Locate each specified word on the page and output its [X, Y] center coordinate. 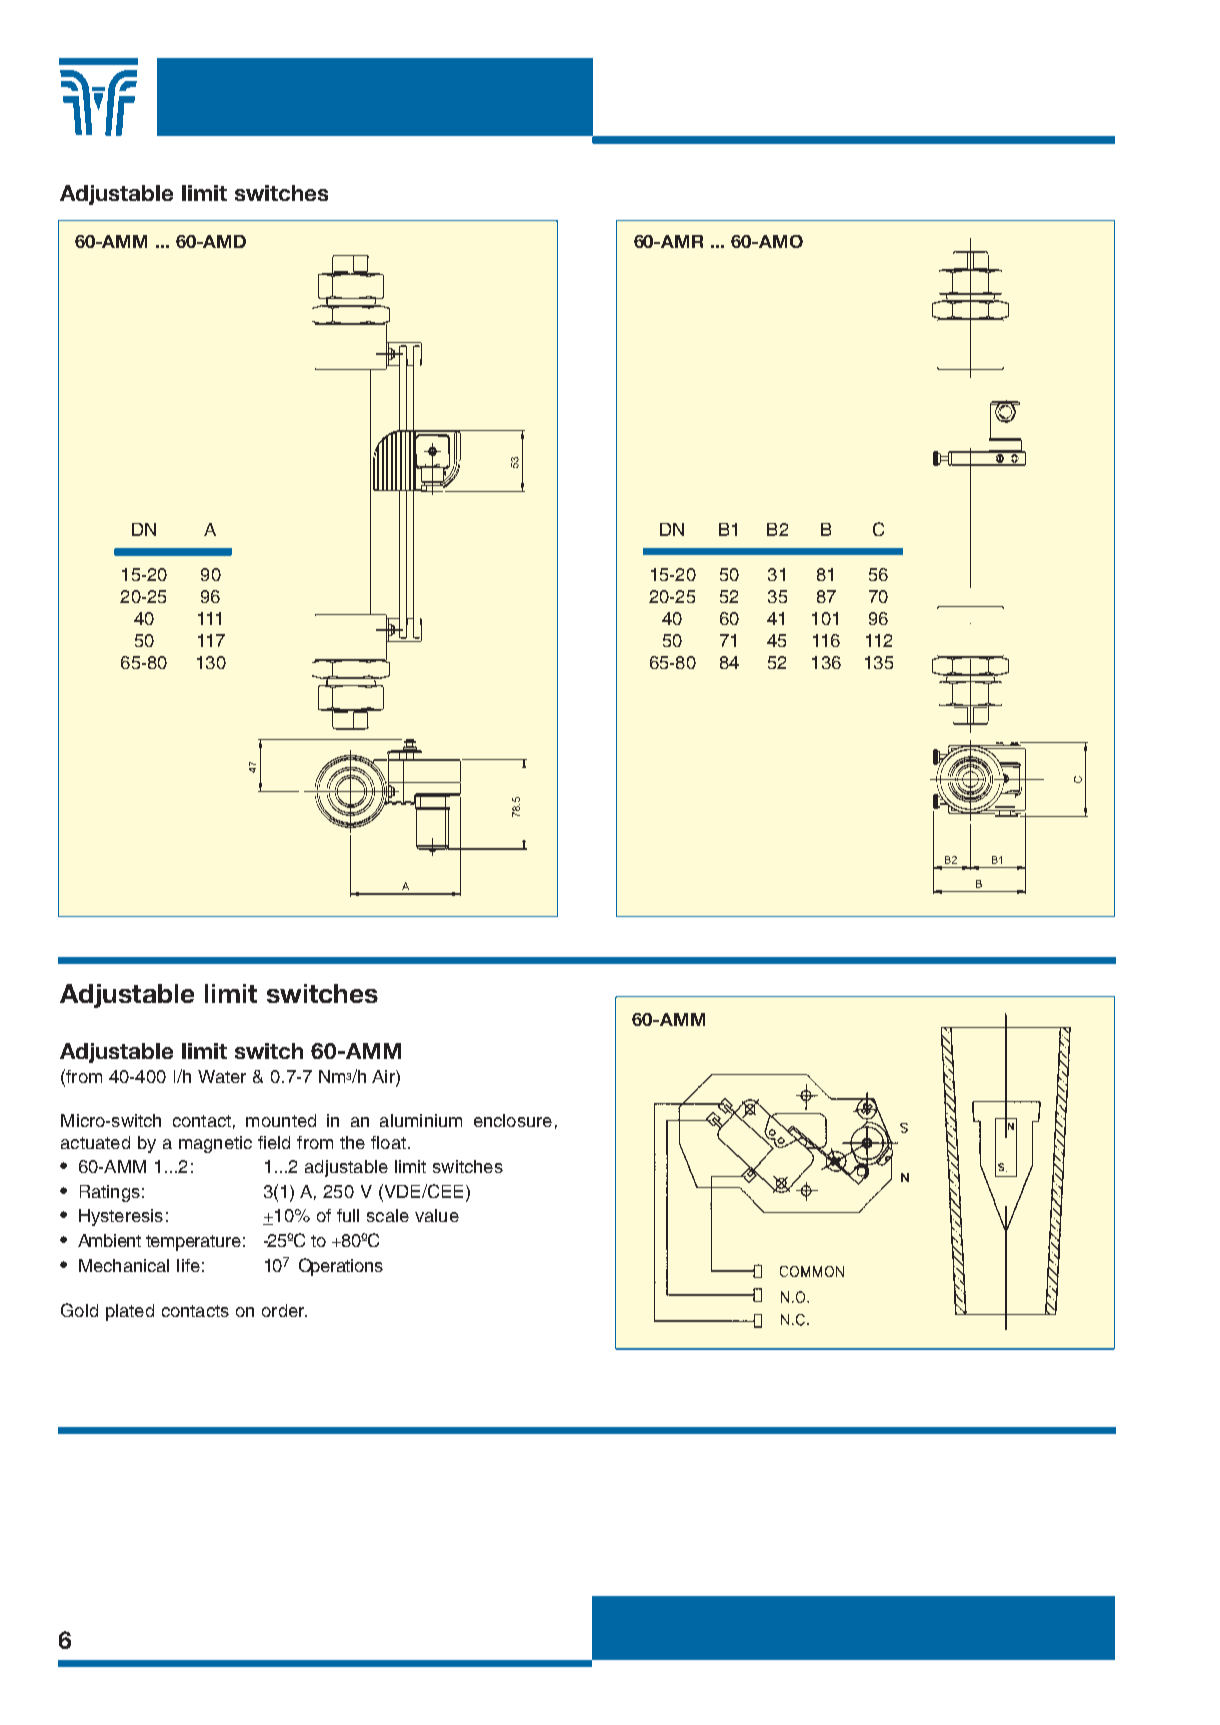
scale [388, 1215]
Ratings [110, 1193]
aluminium [421, 1120]
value [437, 1215]
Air [384, 1078]
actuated [95, 1142]
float [388, 1142]
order [284, 1310]
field [274, 1142]
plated [130, 1312]
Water [222, 1076]
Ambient [109, 1240]
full [348, 1215]
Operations [341, 1267]
